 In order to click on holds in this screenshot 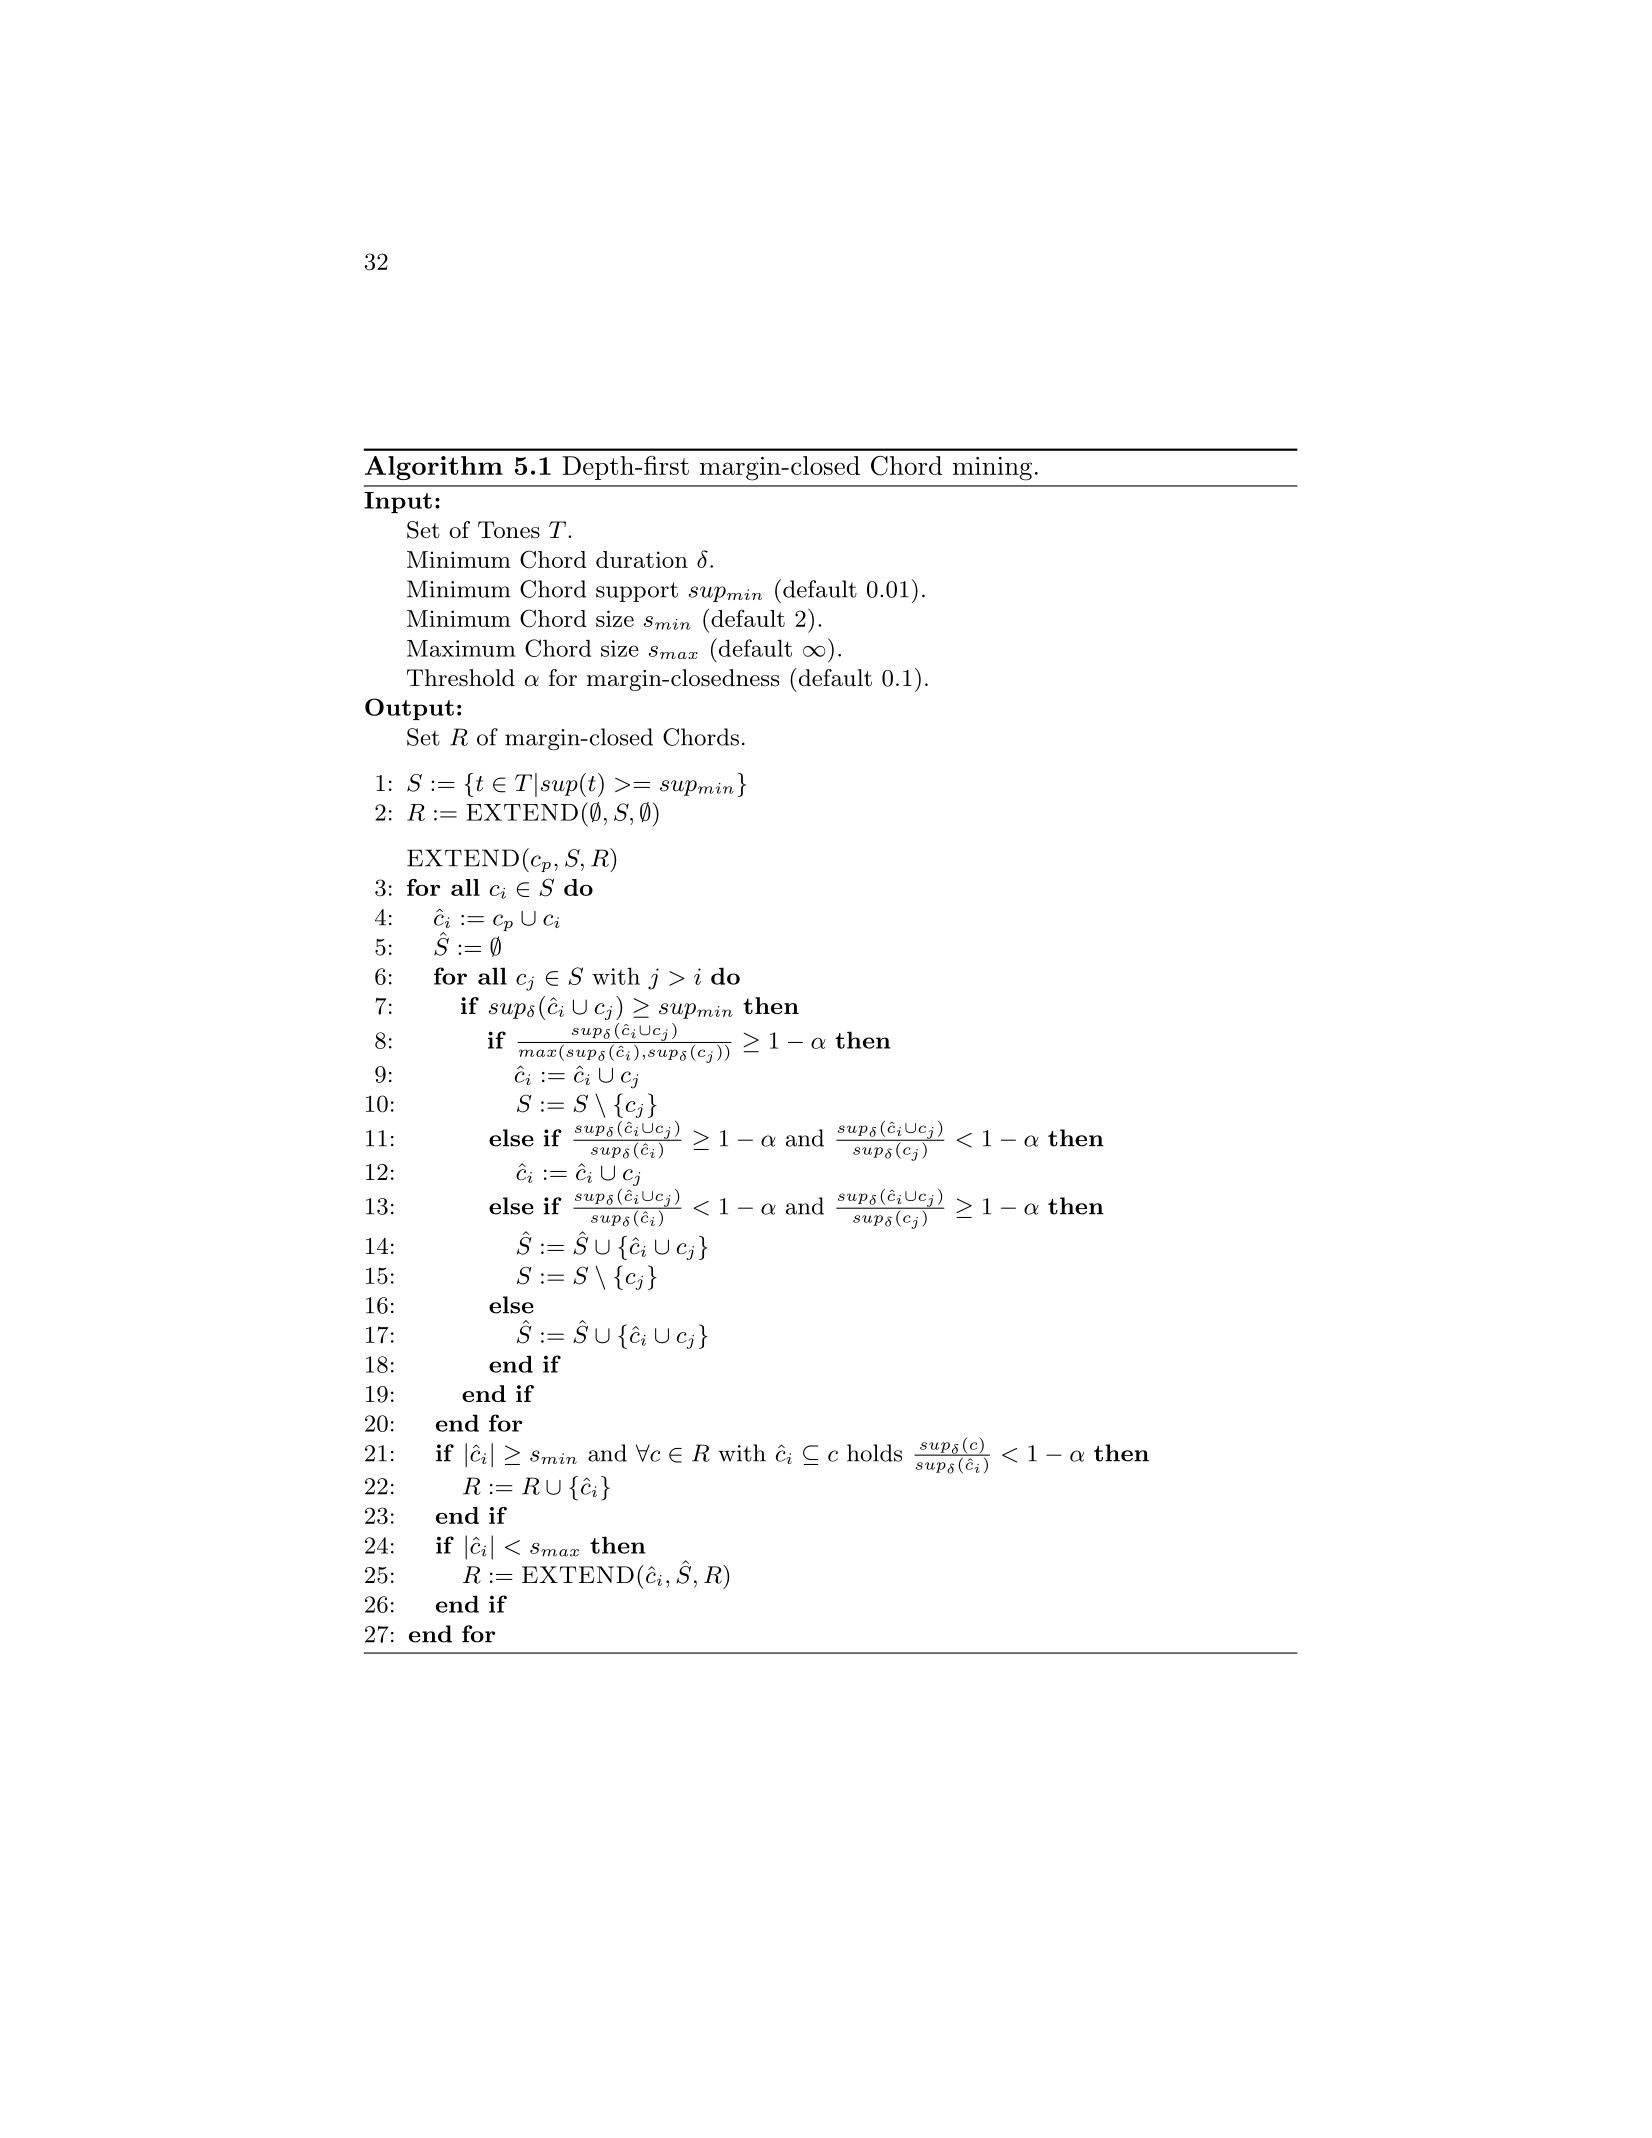, I will do `click(874, 1453)`.
